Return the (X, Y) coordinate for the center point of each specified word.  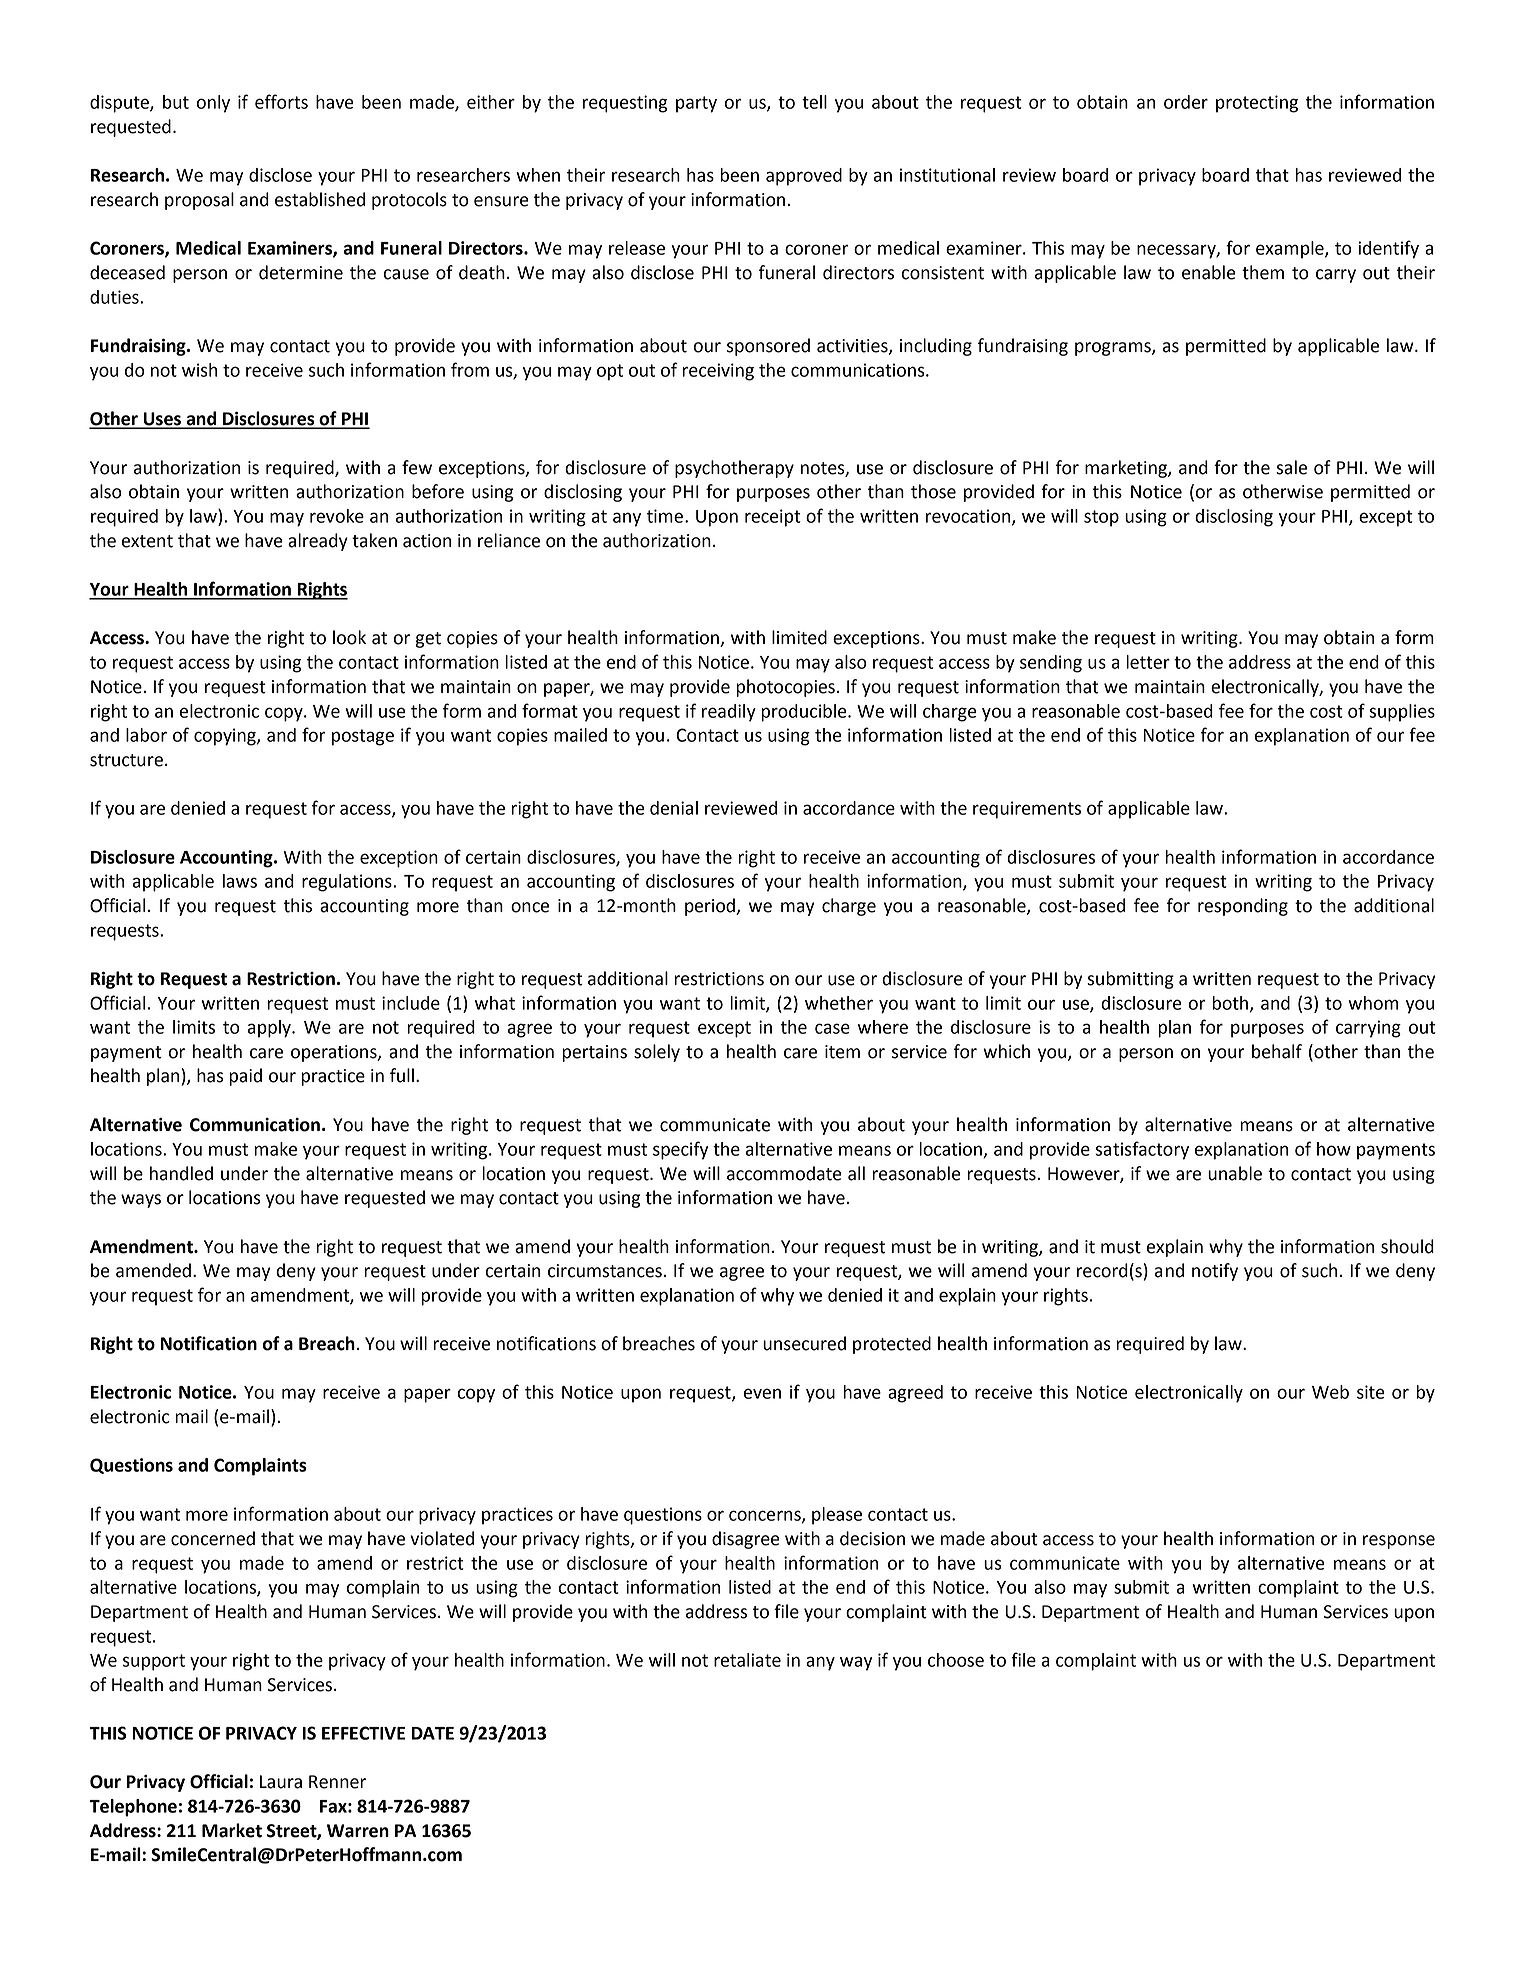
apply (270, 1029)
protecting (1257, 104)
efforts (281, 101)
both (1230, 1003)
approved (804, 177)
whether (839, 1003)
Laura (281, 1782)
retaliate (747, 1660)
